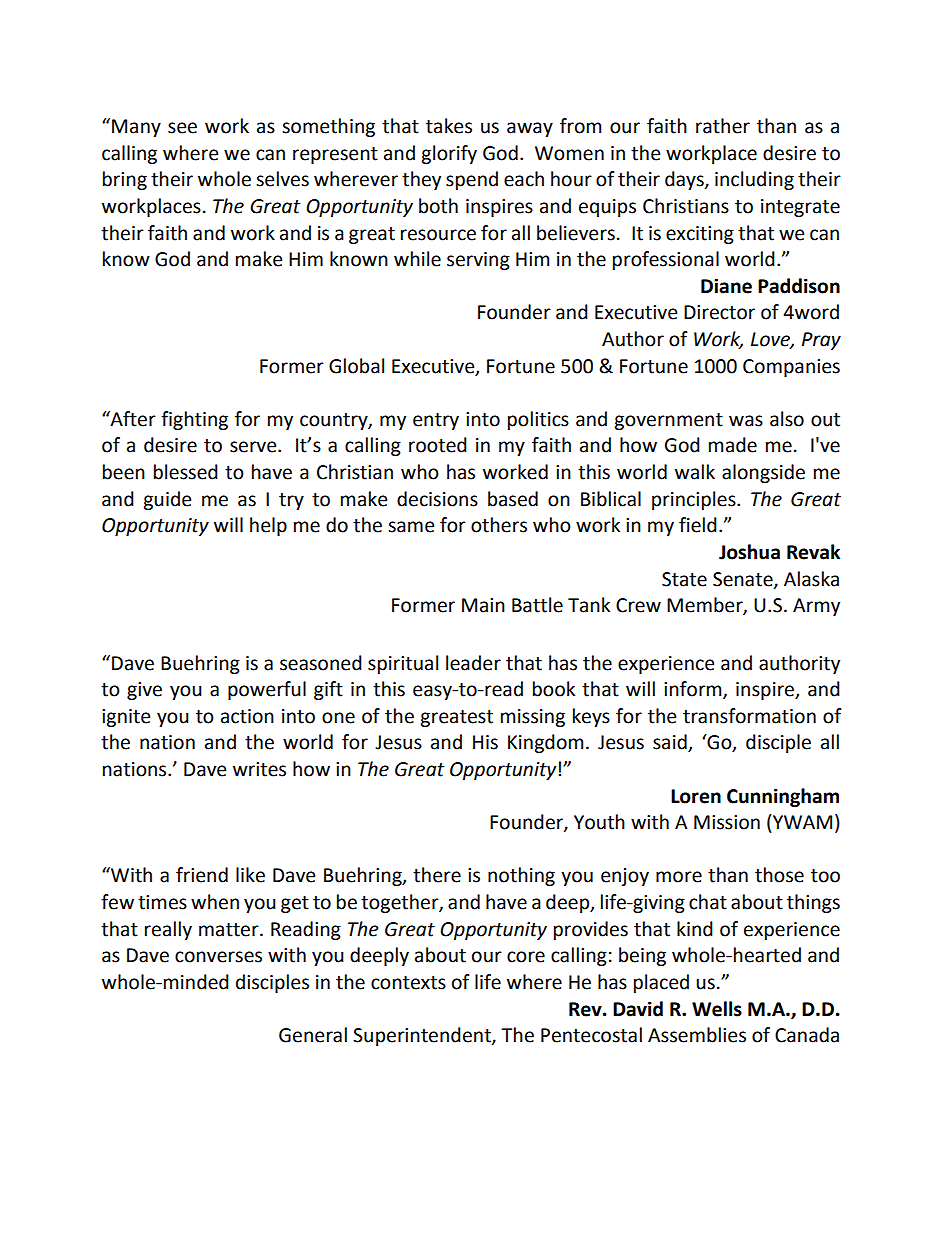  Describe the element at coordinates (754, 180) in the screenshot. I see `including` at that location.
